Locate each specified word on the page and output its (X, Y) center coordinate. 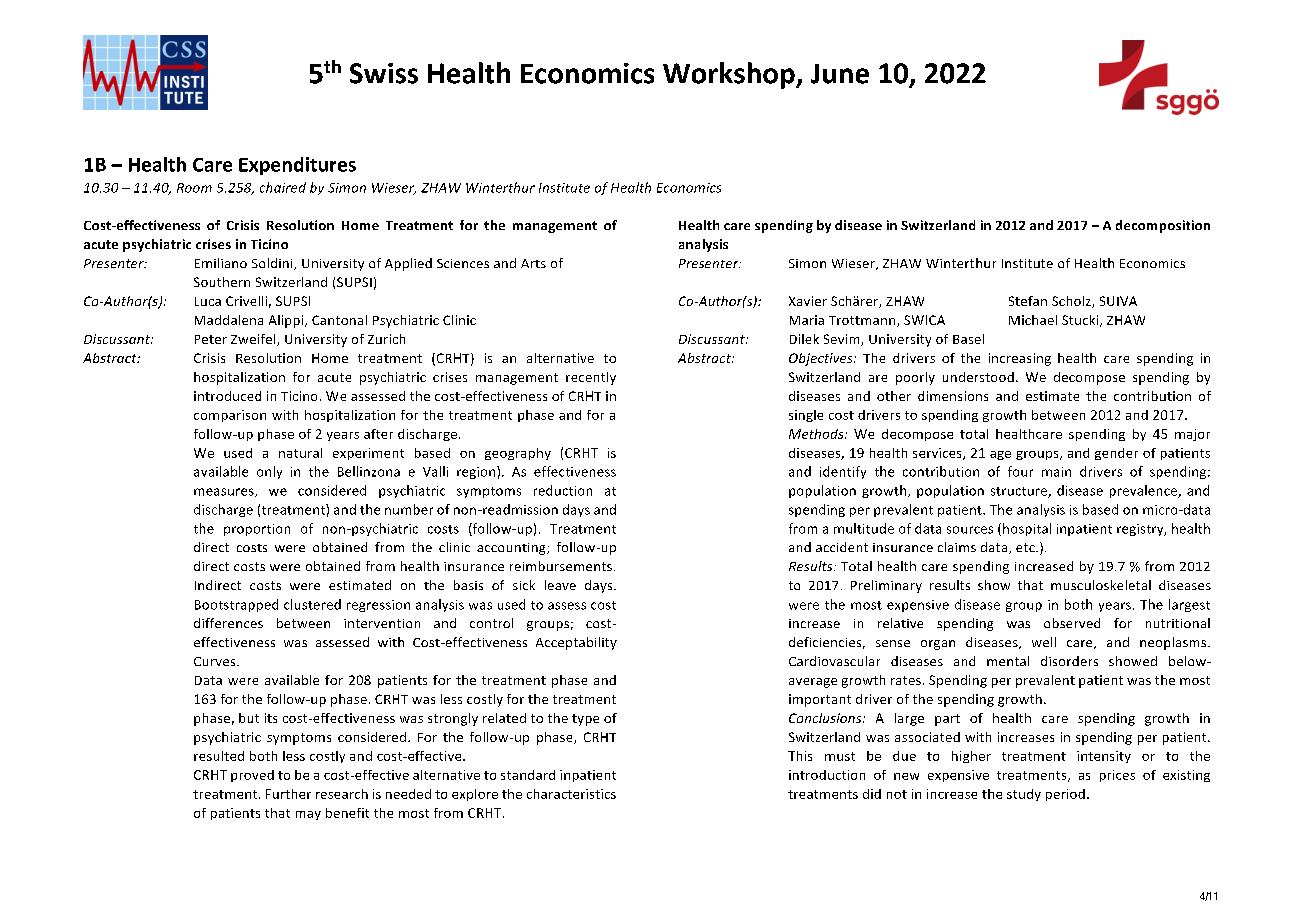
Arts (533, 263)
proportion (257, 530)
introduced (227, 396)
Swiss (384, 73)
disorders (1069, 661)
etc (1026, 547)
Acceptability (576, 643)
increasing (1020, 359)
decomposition (1163, 226)
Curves (216, 661)
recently (591, 378)
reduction (563, 490)
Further (288, 794)
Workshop (730, 75)
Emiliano (221, 263)
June (840, 74)
